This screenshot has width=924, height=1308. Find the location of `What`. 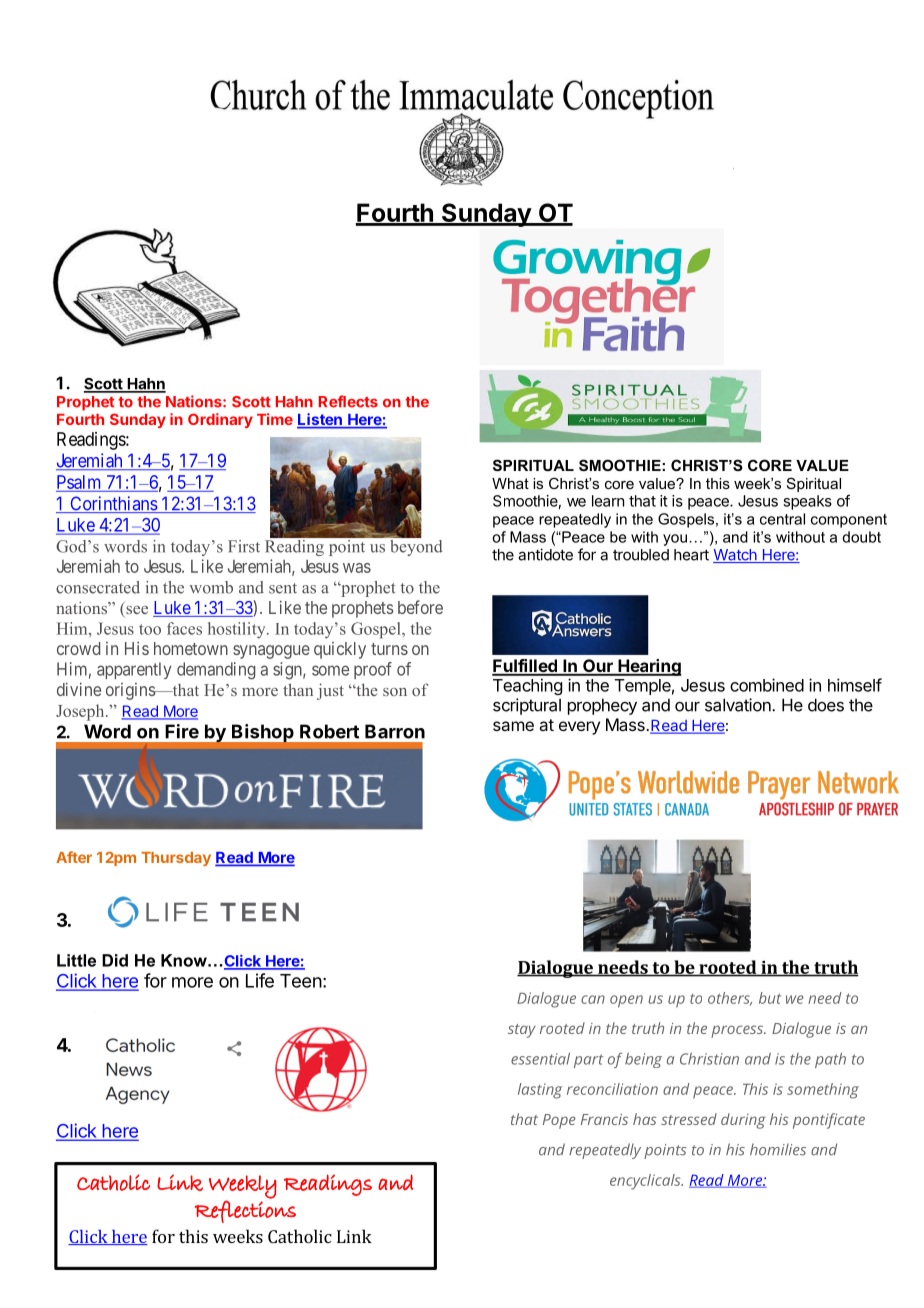

What is located at coordinates (510, 483).
